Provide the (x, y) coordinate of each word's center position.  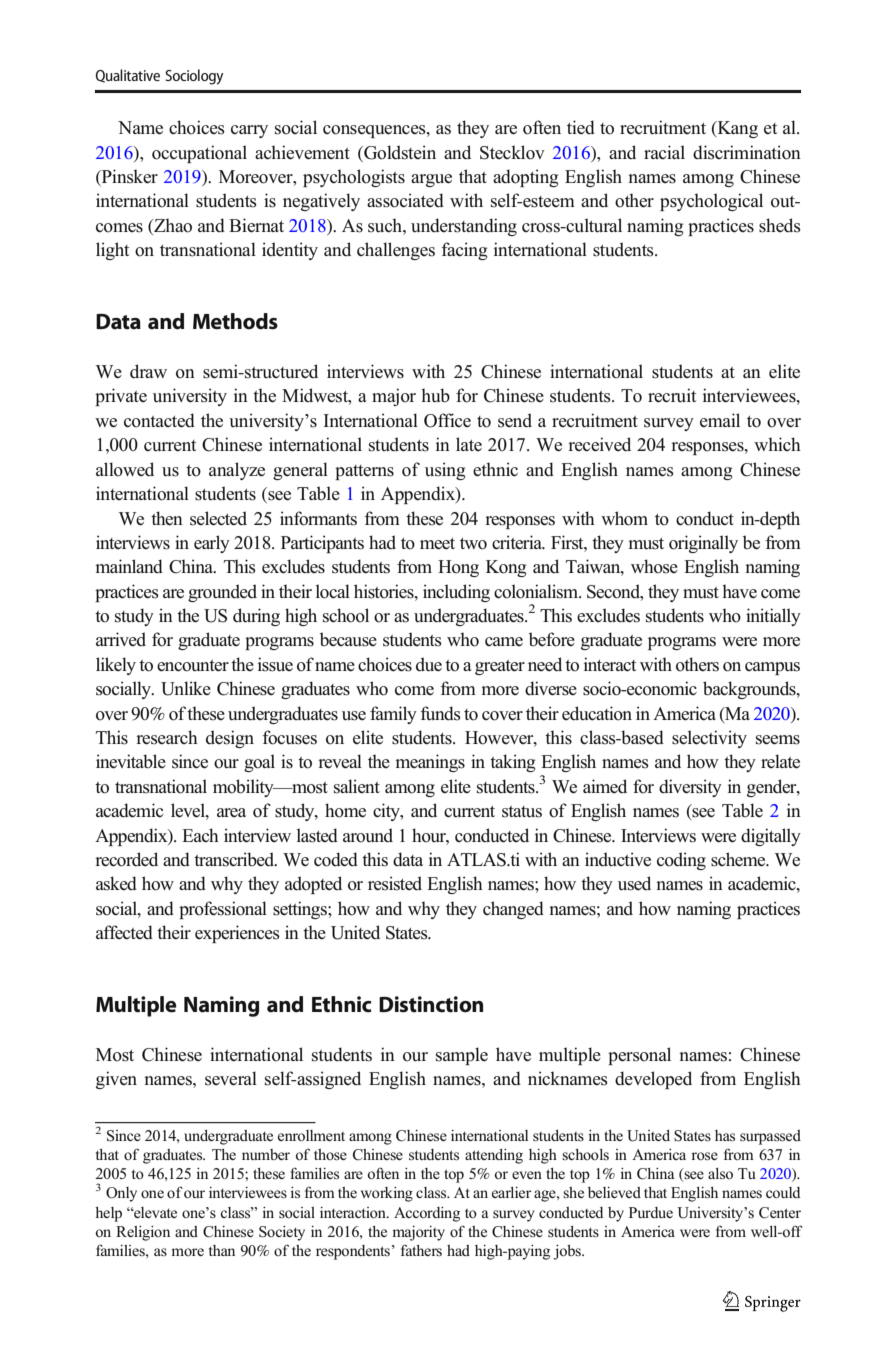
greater (500, 667)
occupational (199, 154)
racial (664, 152)
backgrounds (750, 690)
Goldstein (399, 152)
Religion (143, 1233)
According (427, 1214)
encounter (193, 666)
